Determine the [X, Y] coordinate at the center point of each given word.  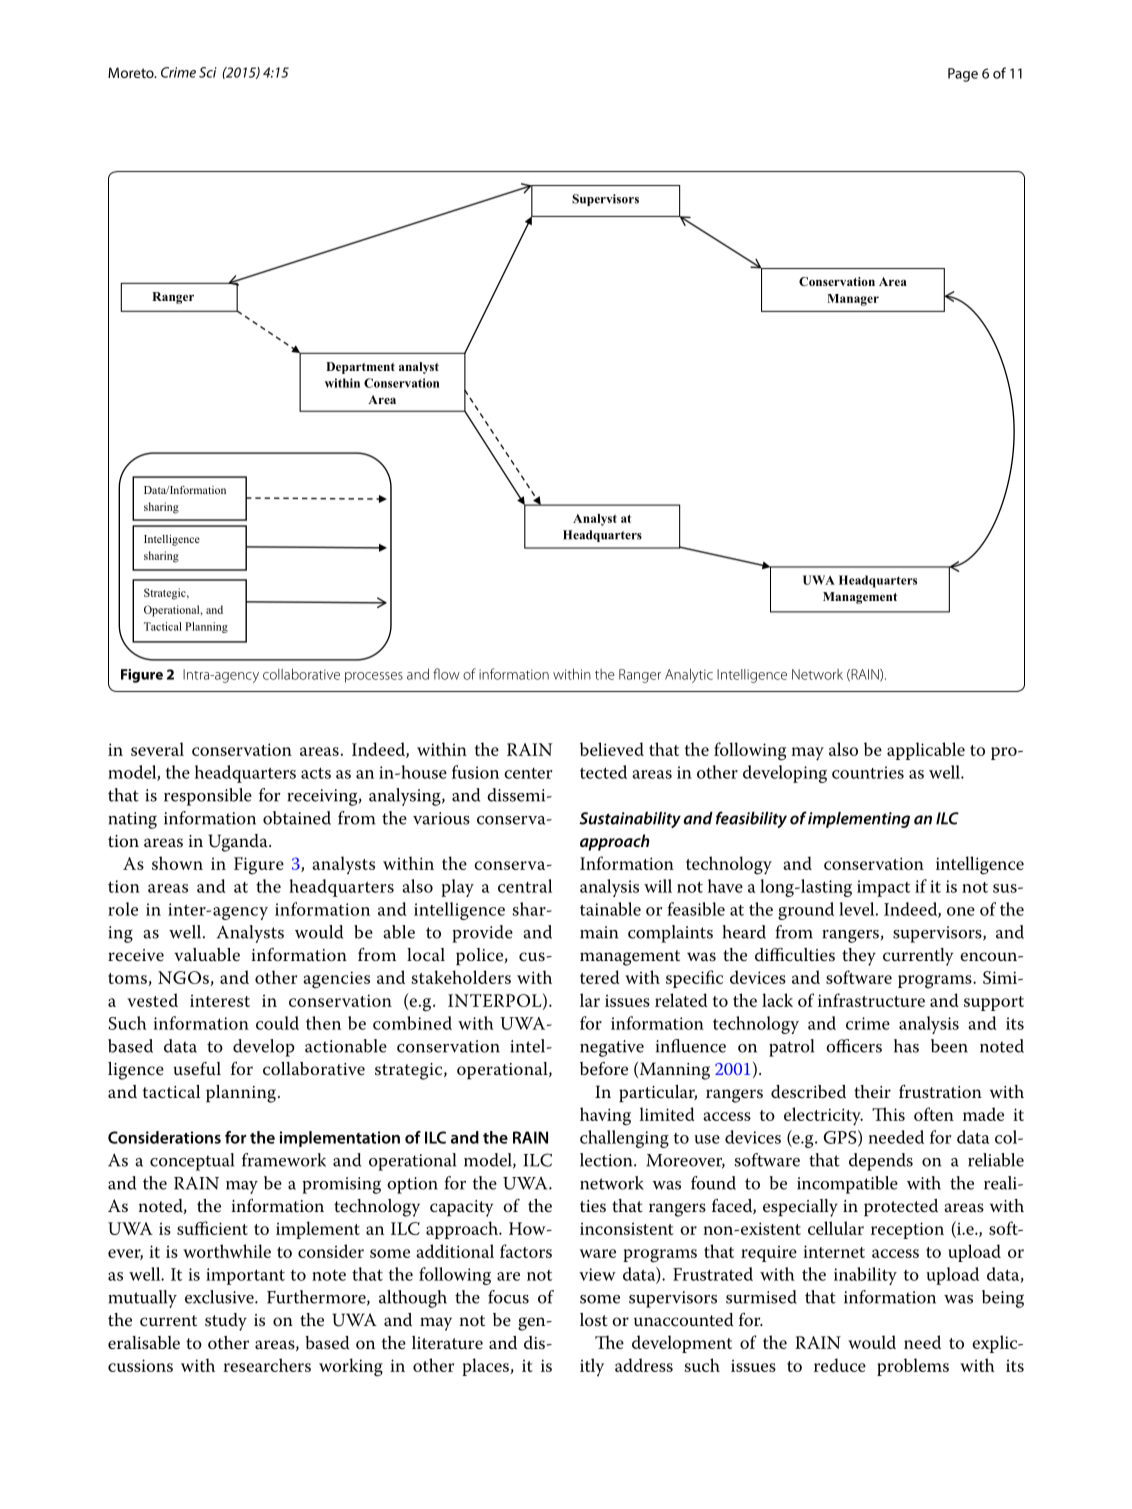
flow [446, 674]
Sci [207, 72]
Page [963, 75]
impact [883, 888]
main [599, 932]
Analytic [689, 675]
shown [177, 863]
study [226, 1322]
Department [360, 368]
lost [594, 1320]
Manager [853, 300]
